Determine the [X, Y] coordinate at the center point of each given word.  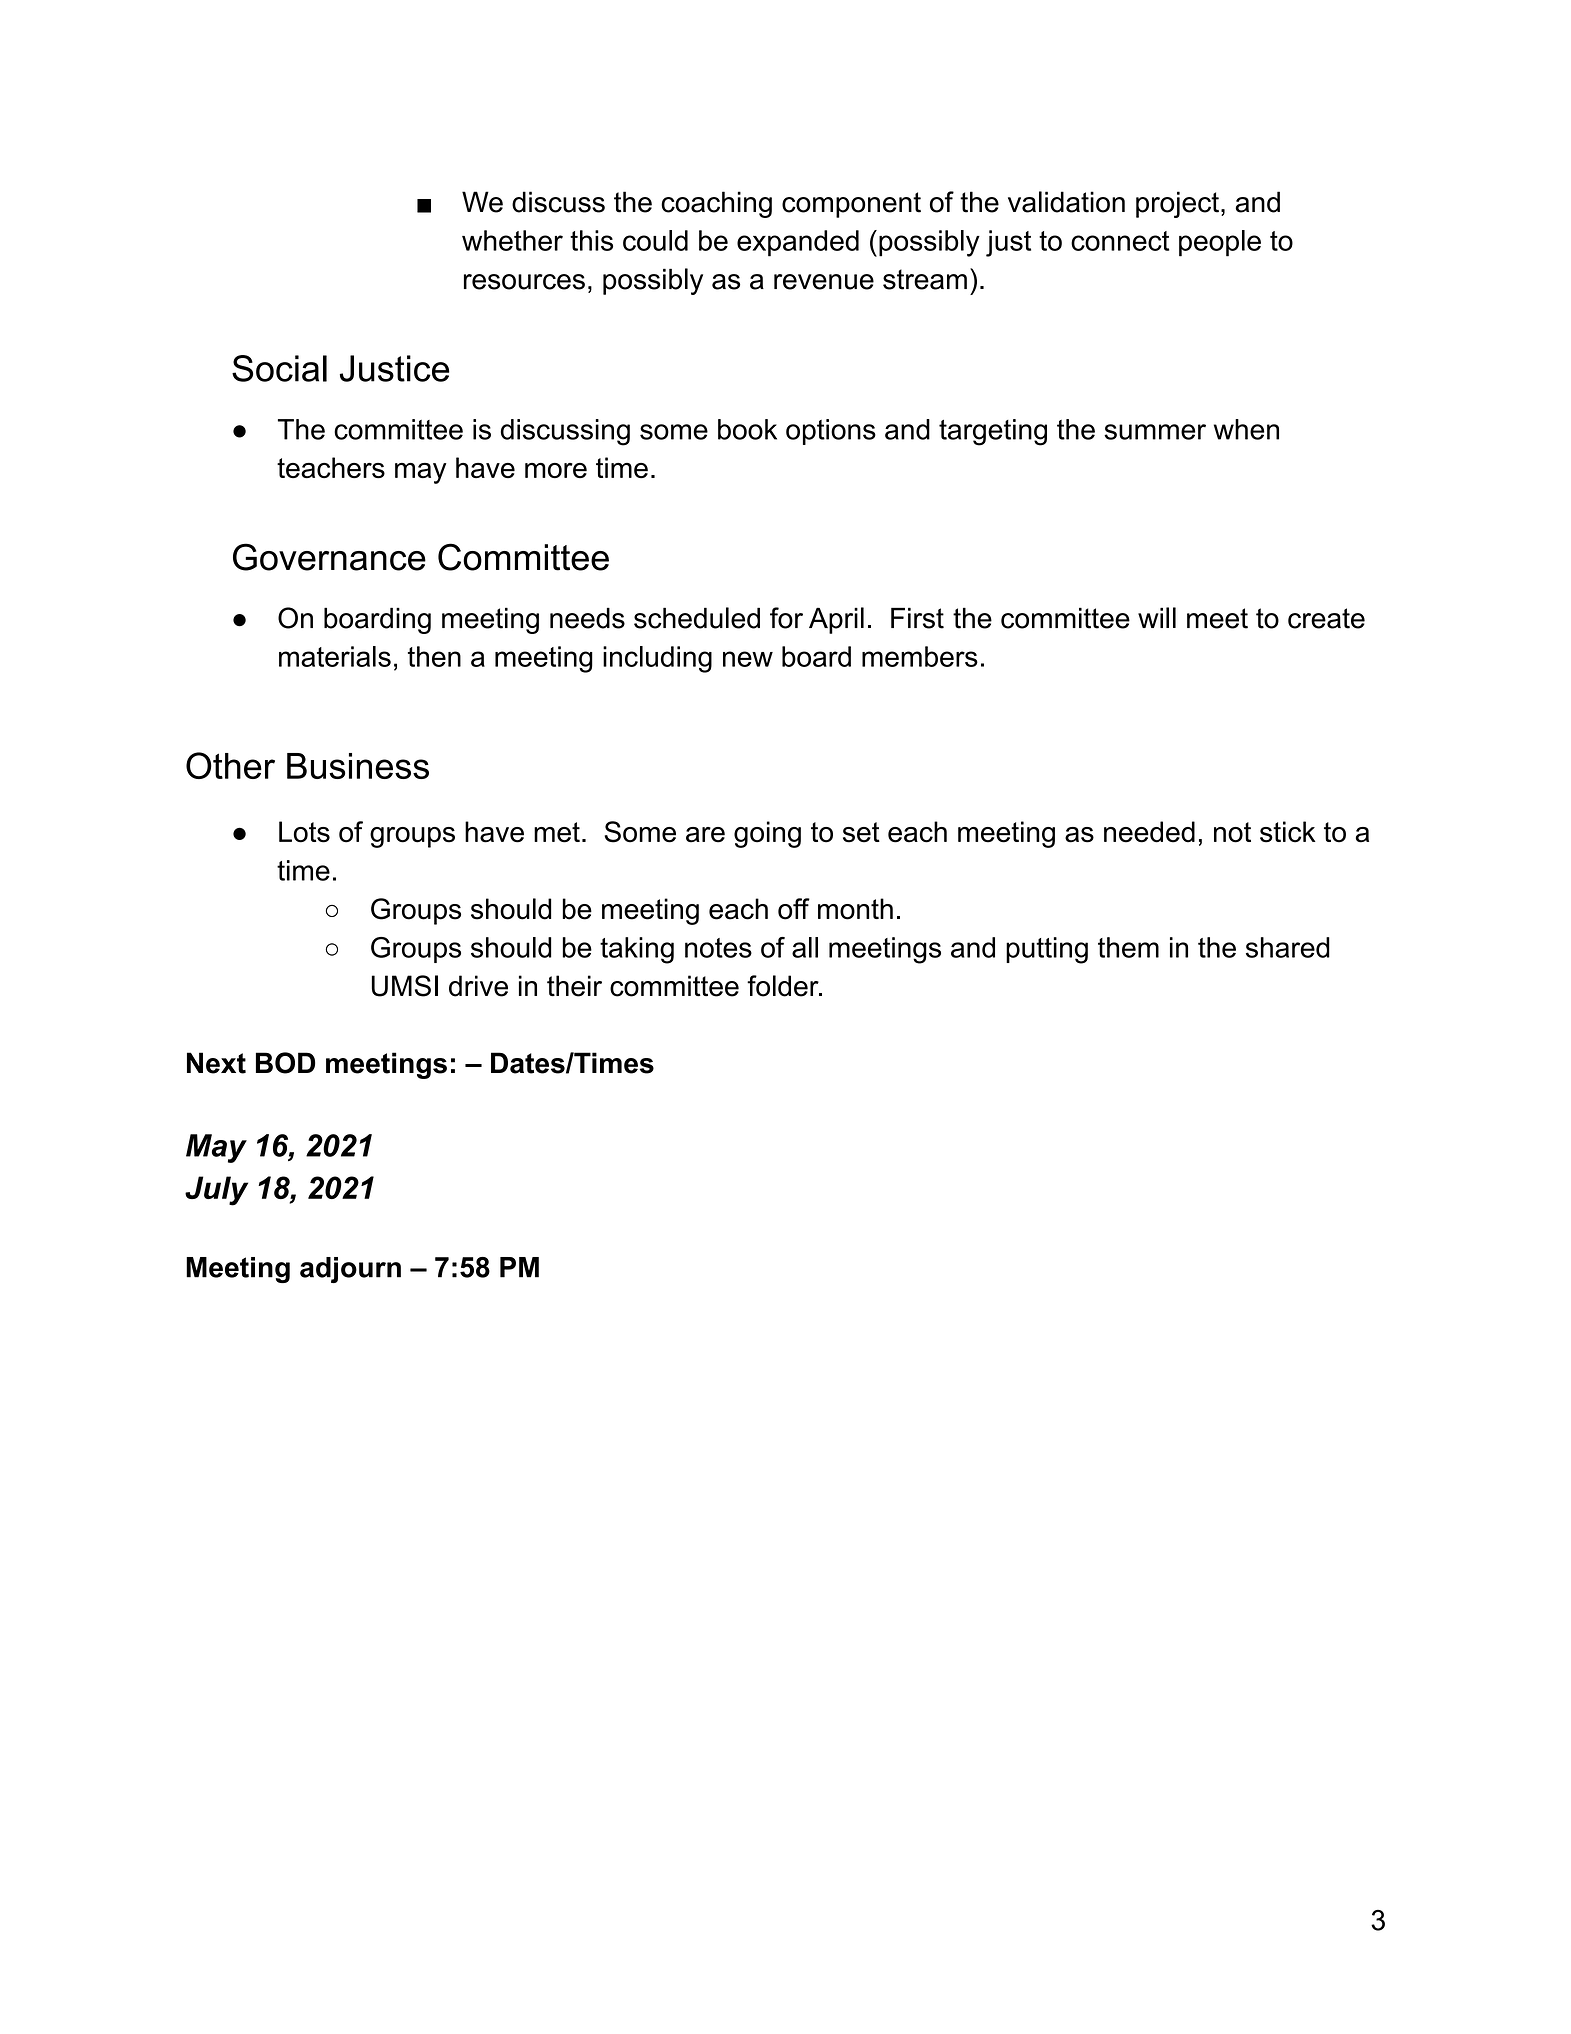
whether [512, 240]
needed [1149, 832]
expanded [798, 243]
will [1157, 617]
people [1220, 243]
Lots [304, 832]
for [786, 618]
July [216, 1191]
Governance [329, 557]
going [767, 834]
